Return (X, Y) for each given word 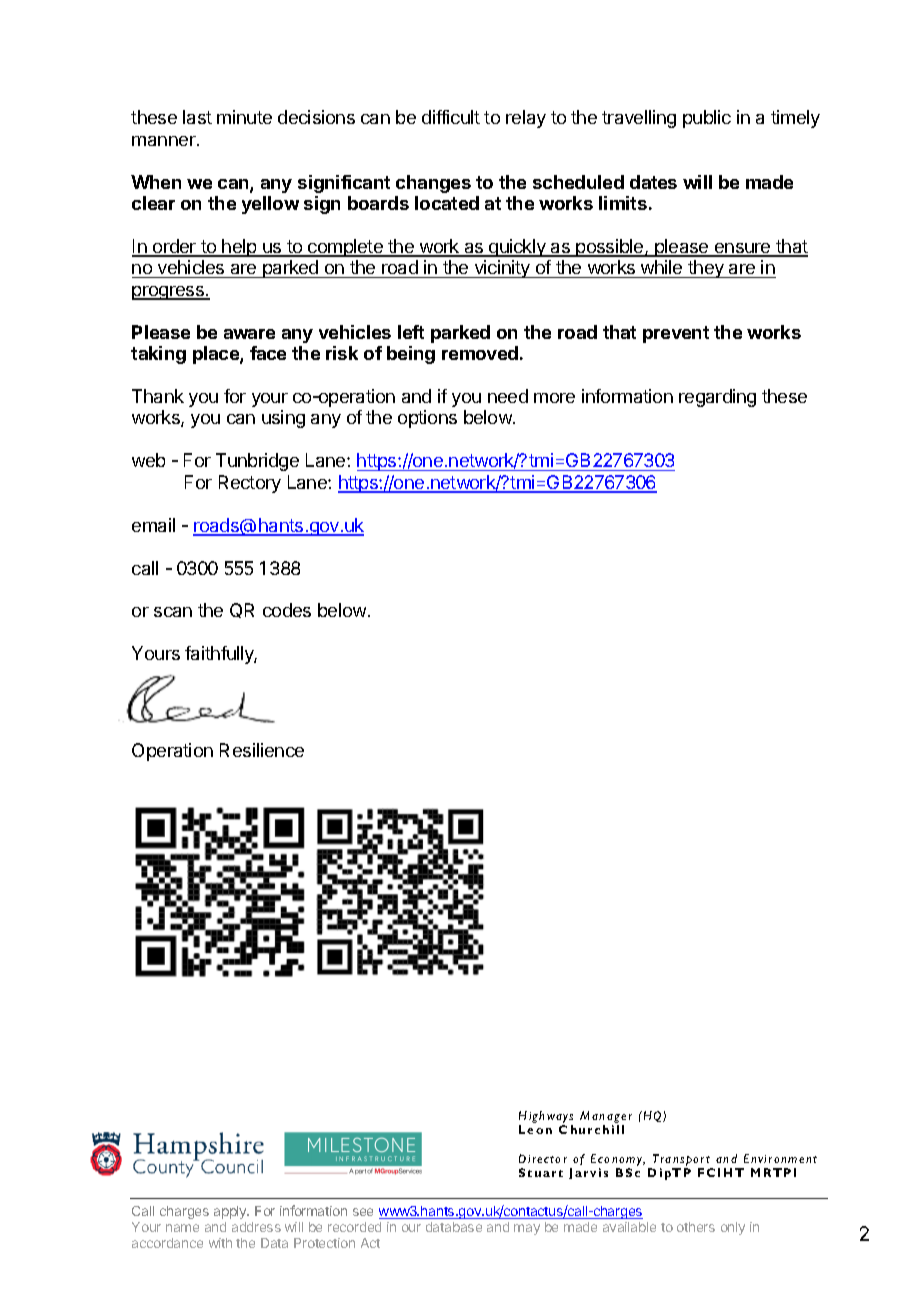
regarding (717, 398)
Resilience (262, 750)
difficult (451, 117)
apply (231, 1212)
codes (287, 610)
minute (244, 117)
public (707, 119)
